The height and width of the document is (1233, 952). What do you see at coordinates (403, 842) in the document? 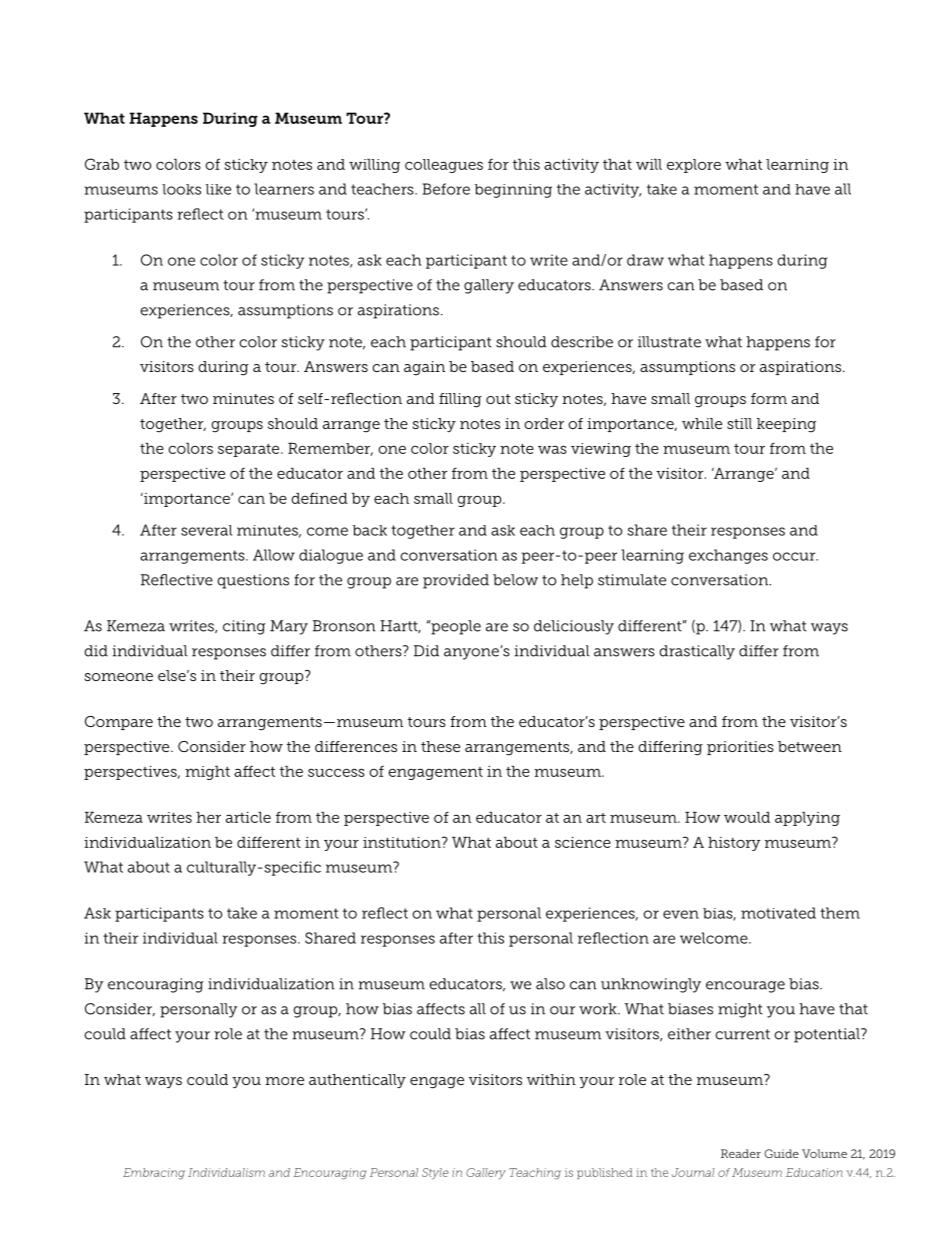
I see `institution` at bounding box center [403, 842].
